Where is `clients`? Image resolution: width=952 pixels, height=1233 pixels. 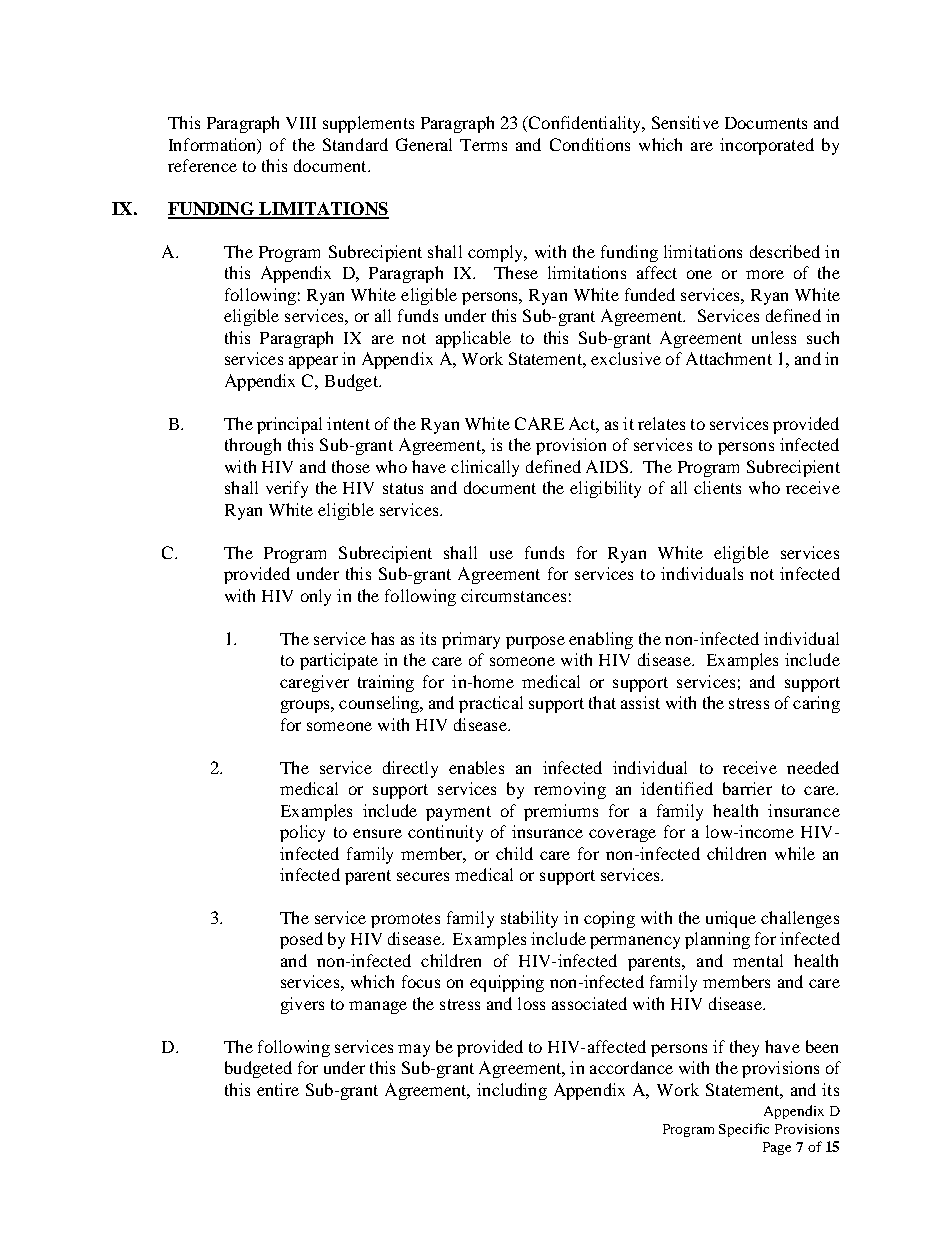 clients is located at coordinates (717, 487).
